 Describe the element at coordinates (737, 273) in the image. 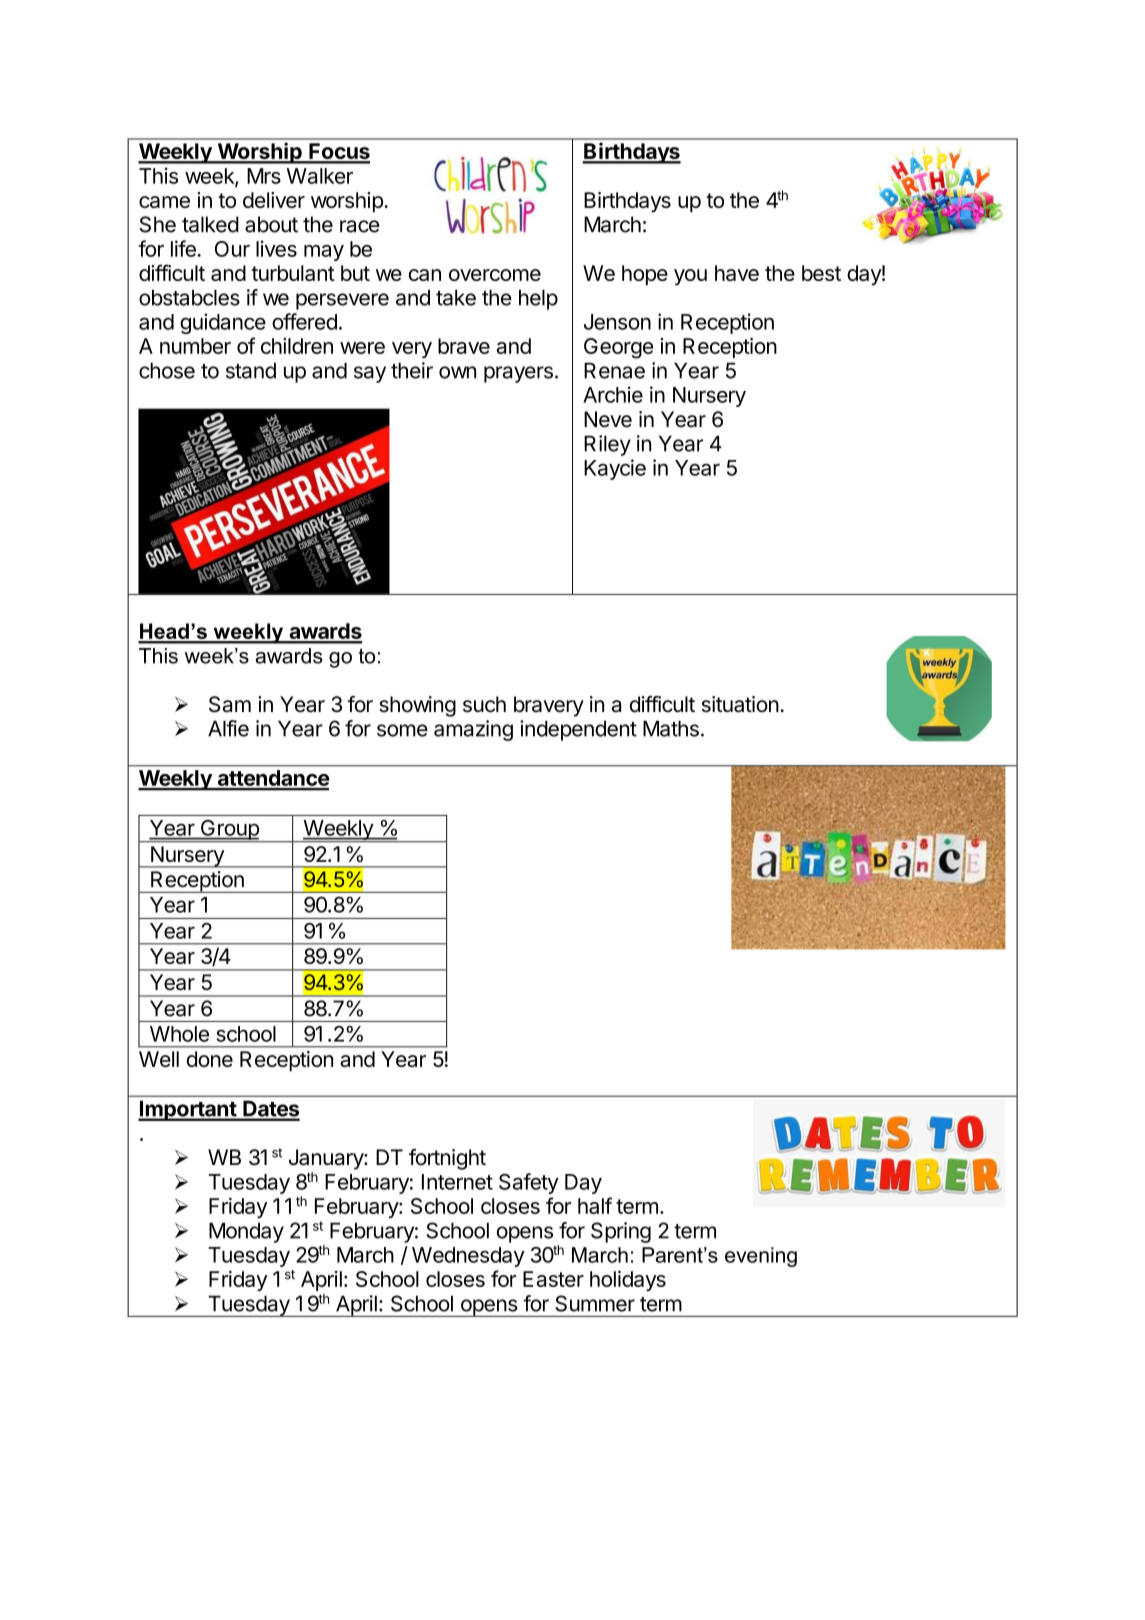

I see `have` at that location.
